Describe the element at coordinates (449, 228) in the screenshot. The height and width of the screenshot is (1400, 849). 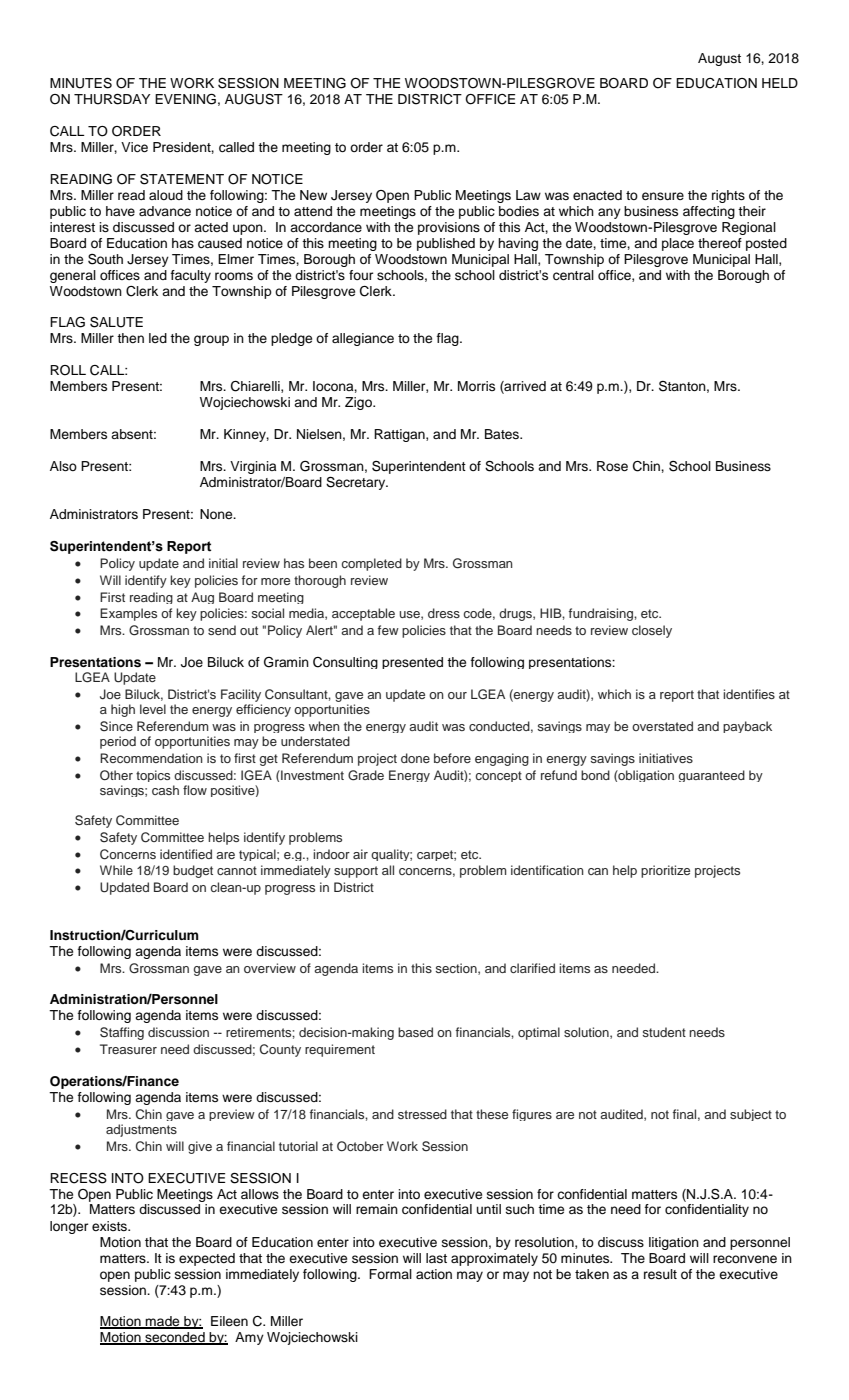
I see `provisions` at that location.
